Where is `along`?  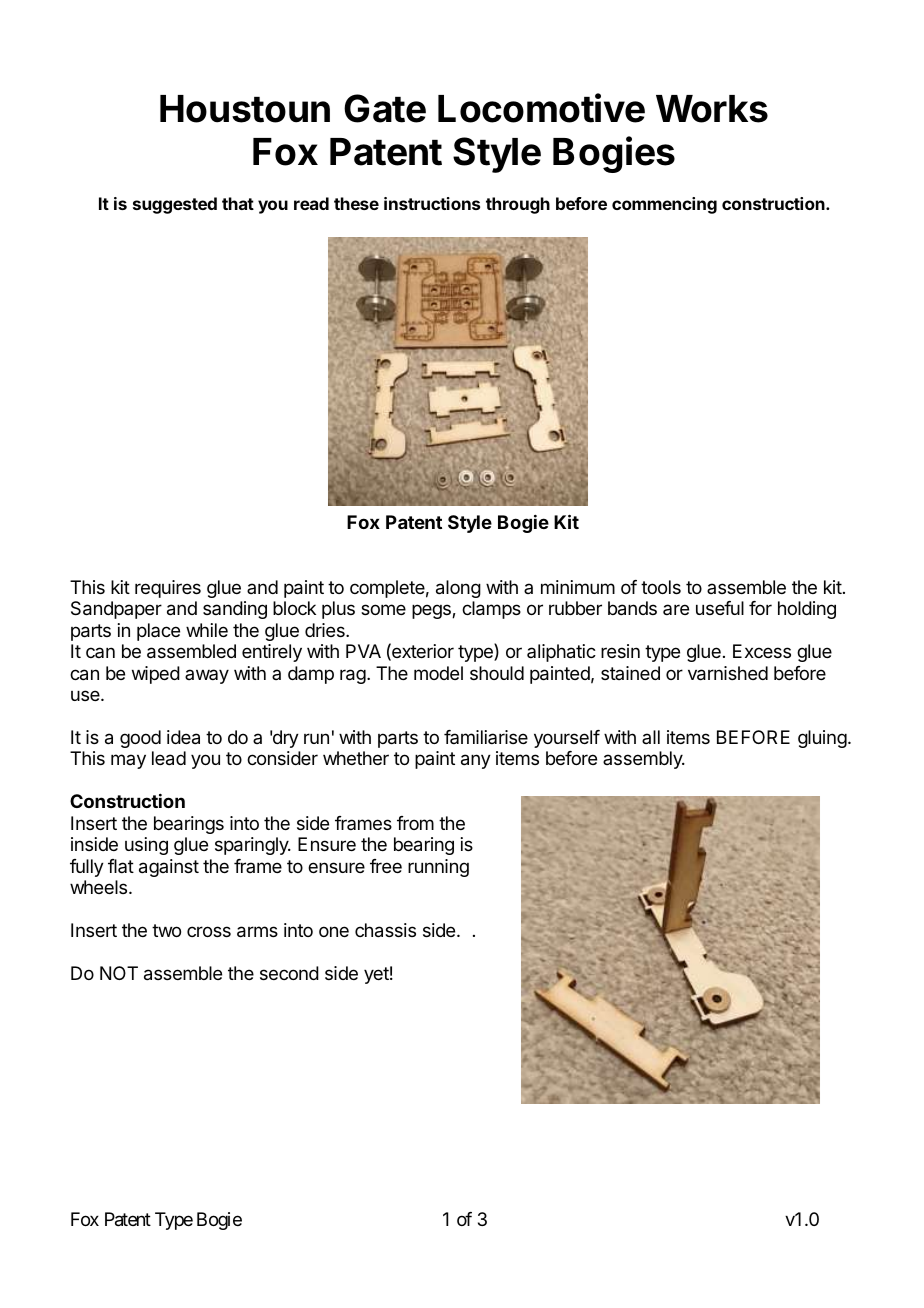 along is located at coordinates (458, 589).
